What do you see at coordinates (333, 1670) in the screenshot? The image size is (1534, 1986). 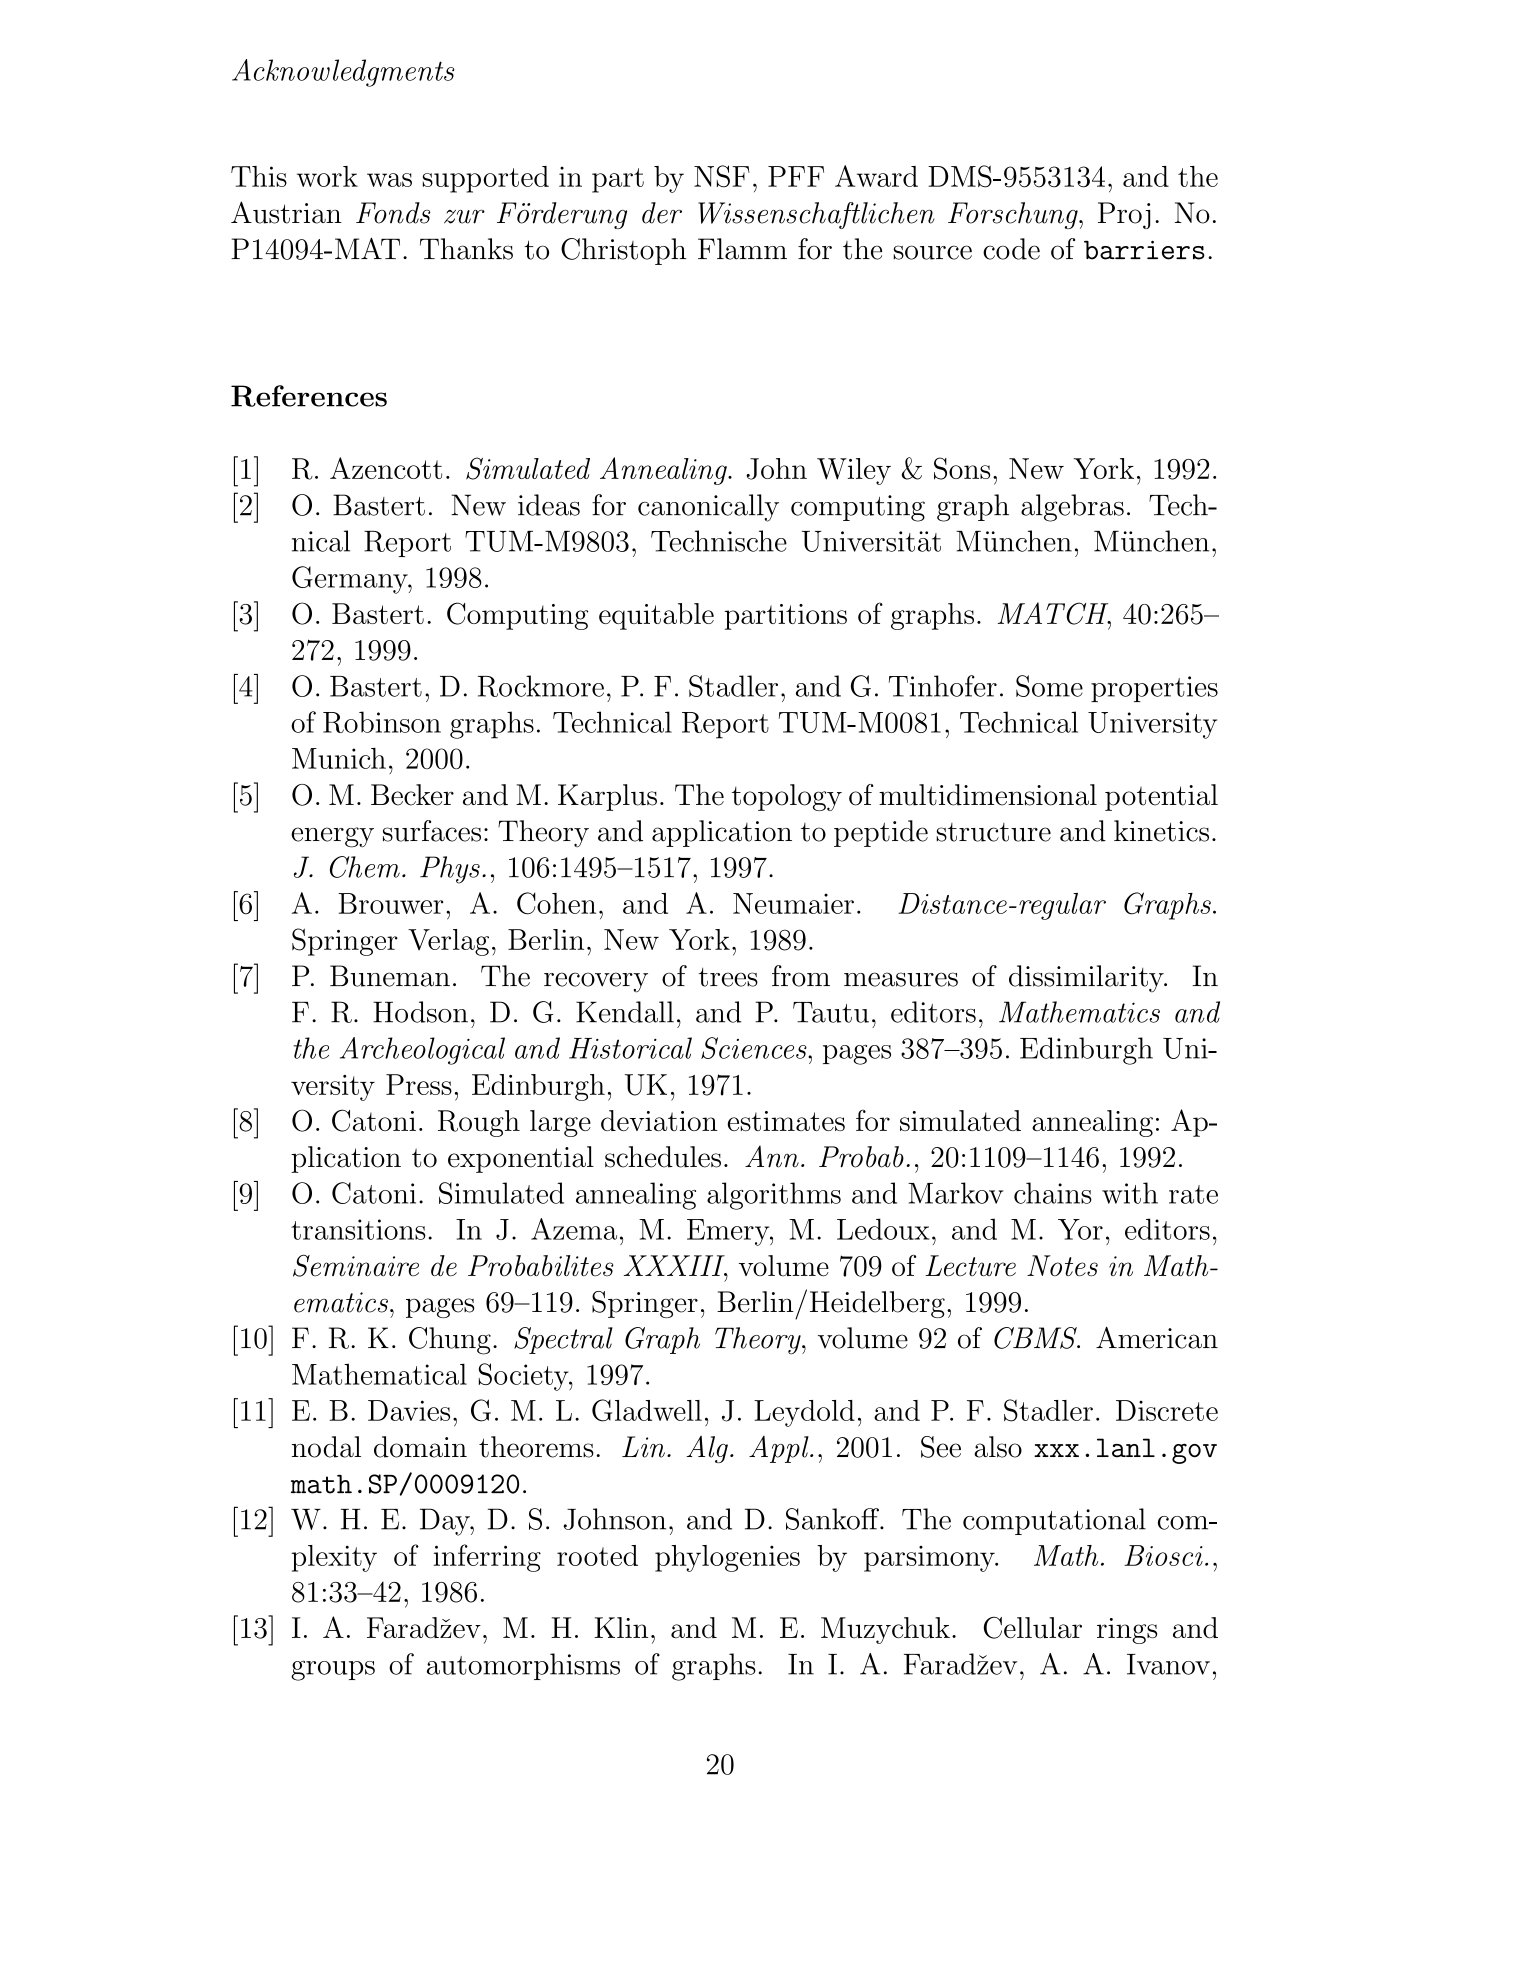 I see `groups` at bounding box center [333, 1670].
